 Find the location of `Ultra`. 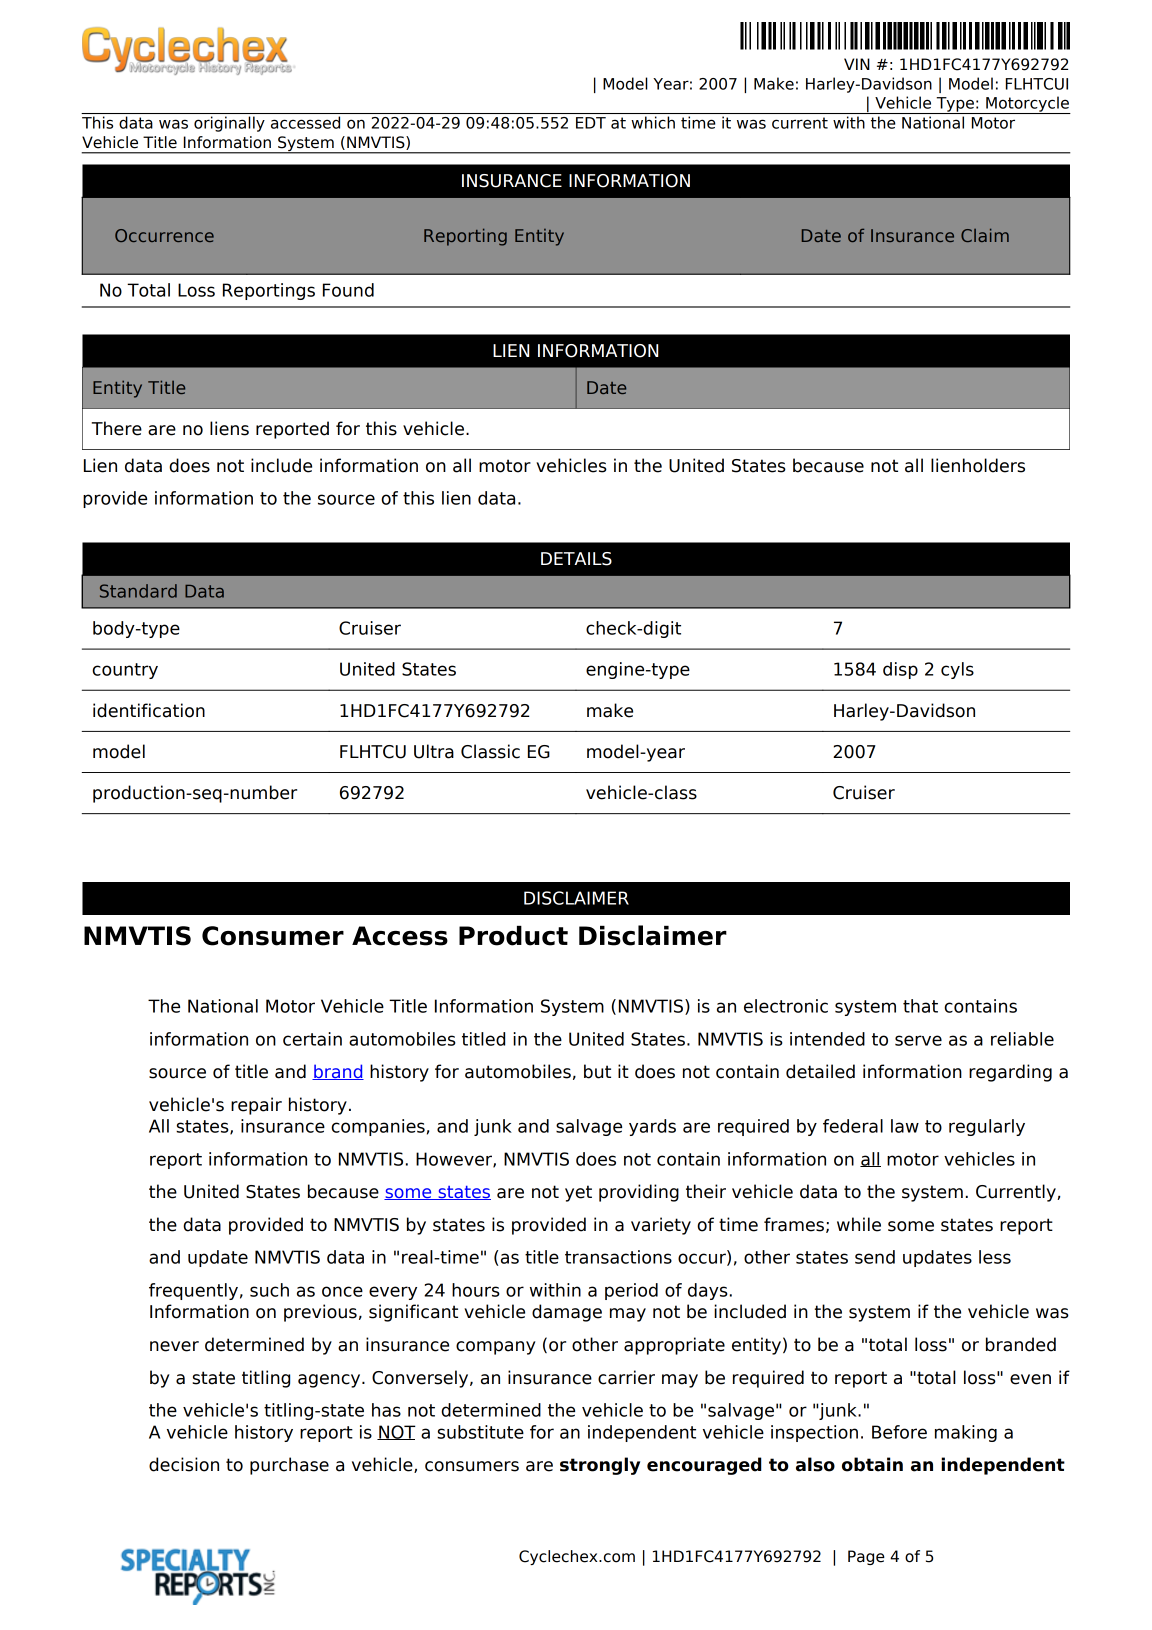

Ultra is located at coordinates (434, 751).
